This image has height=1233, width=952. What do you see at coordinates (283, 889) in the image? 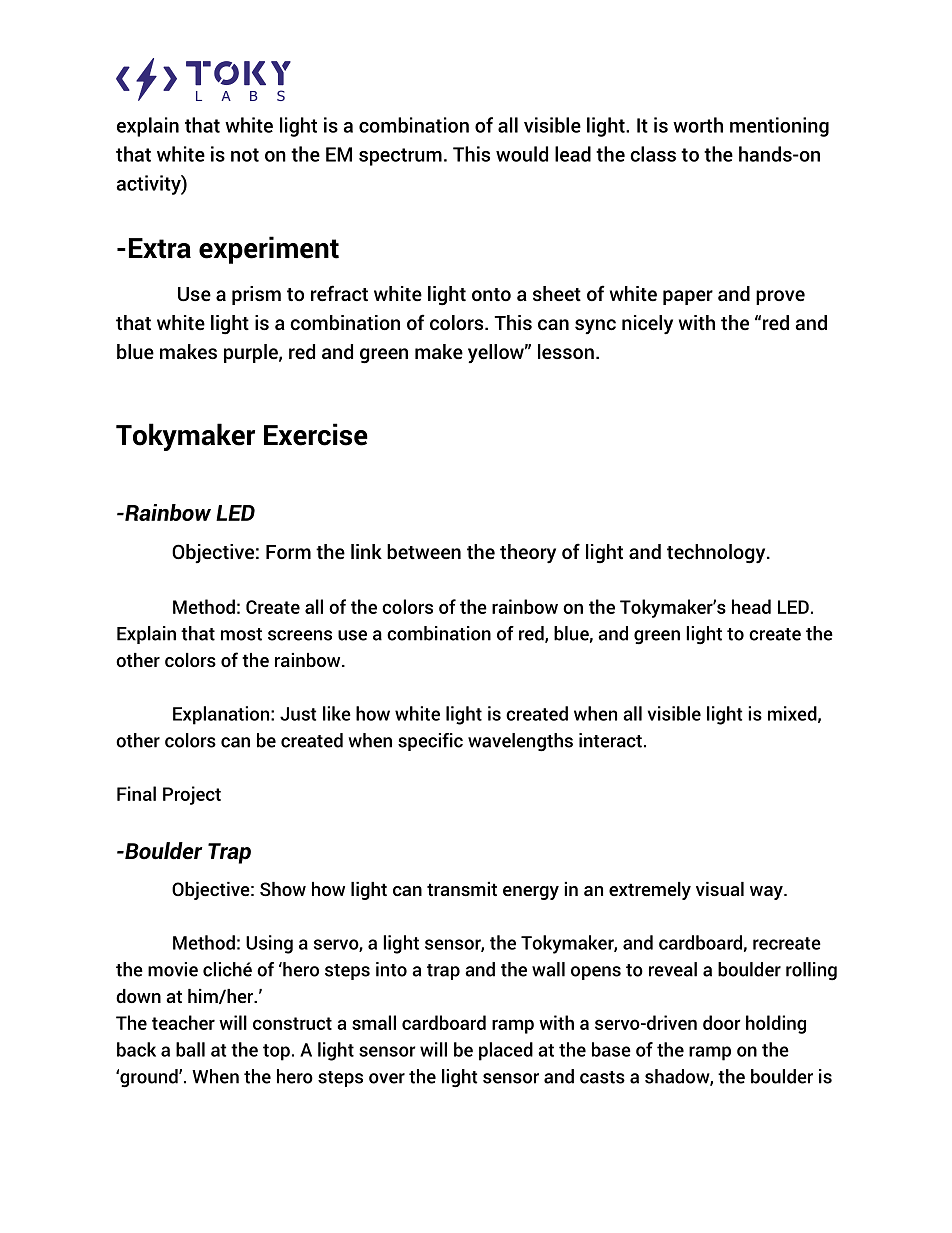
I see `Show` at bounding box center [283, 889].
